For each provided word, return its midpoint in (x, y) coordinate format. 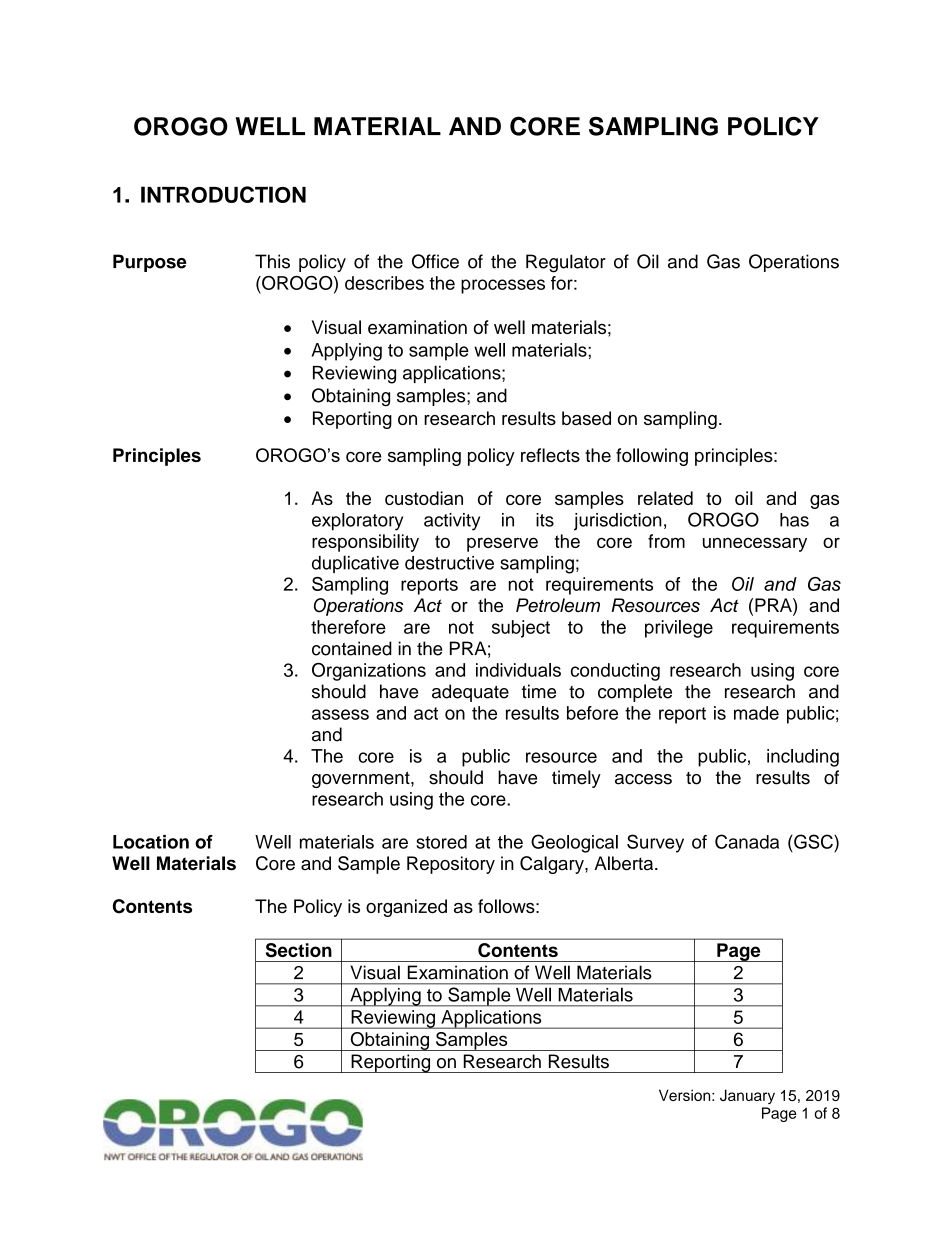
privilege (679, 629)
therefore (348, 627)
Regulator (566, 263)
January (747, 1096)
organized (406, 908)
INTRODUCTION (223, 194)
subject (521, 629)
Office (435, 261)
